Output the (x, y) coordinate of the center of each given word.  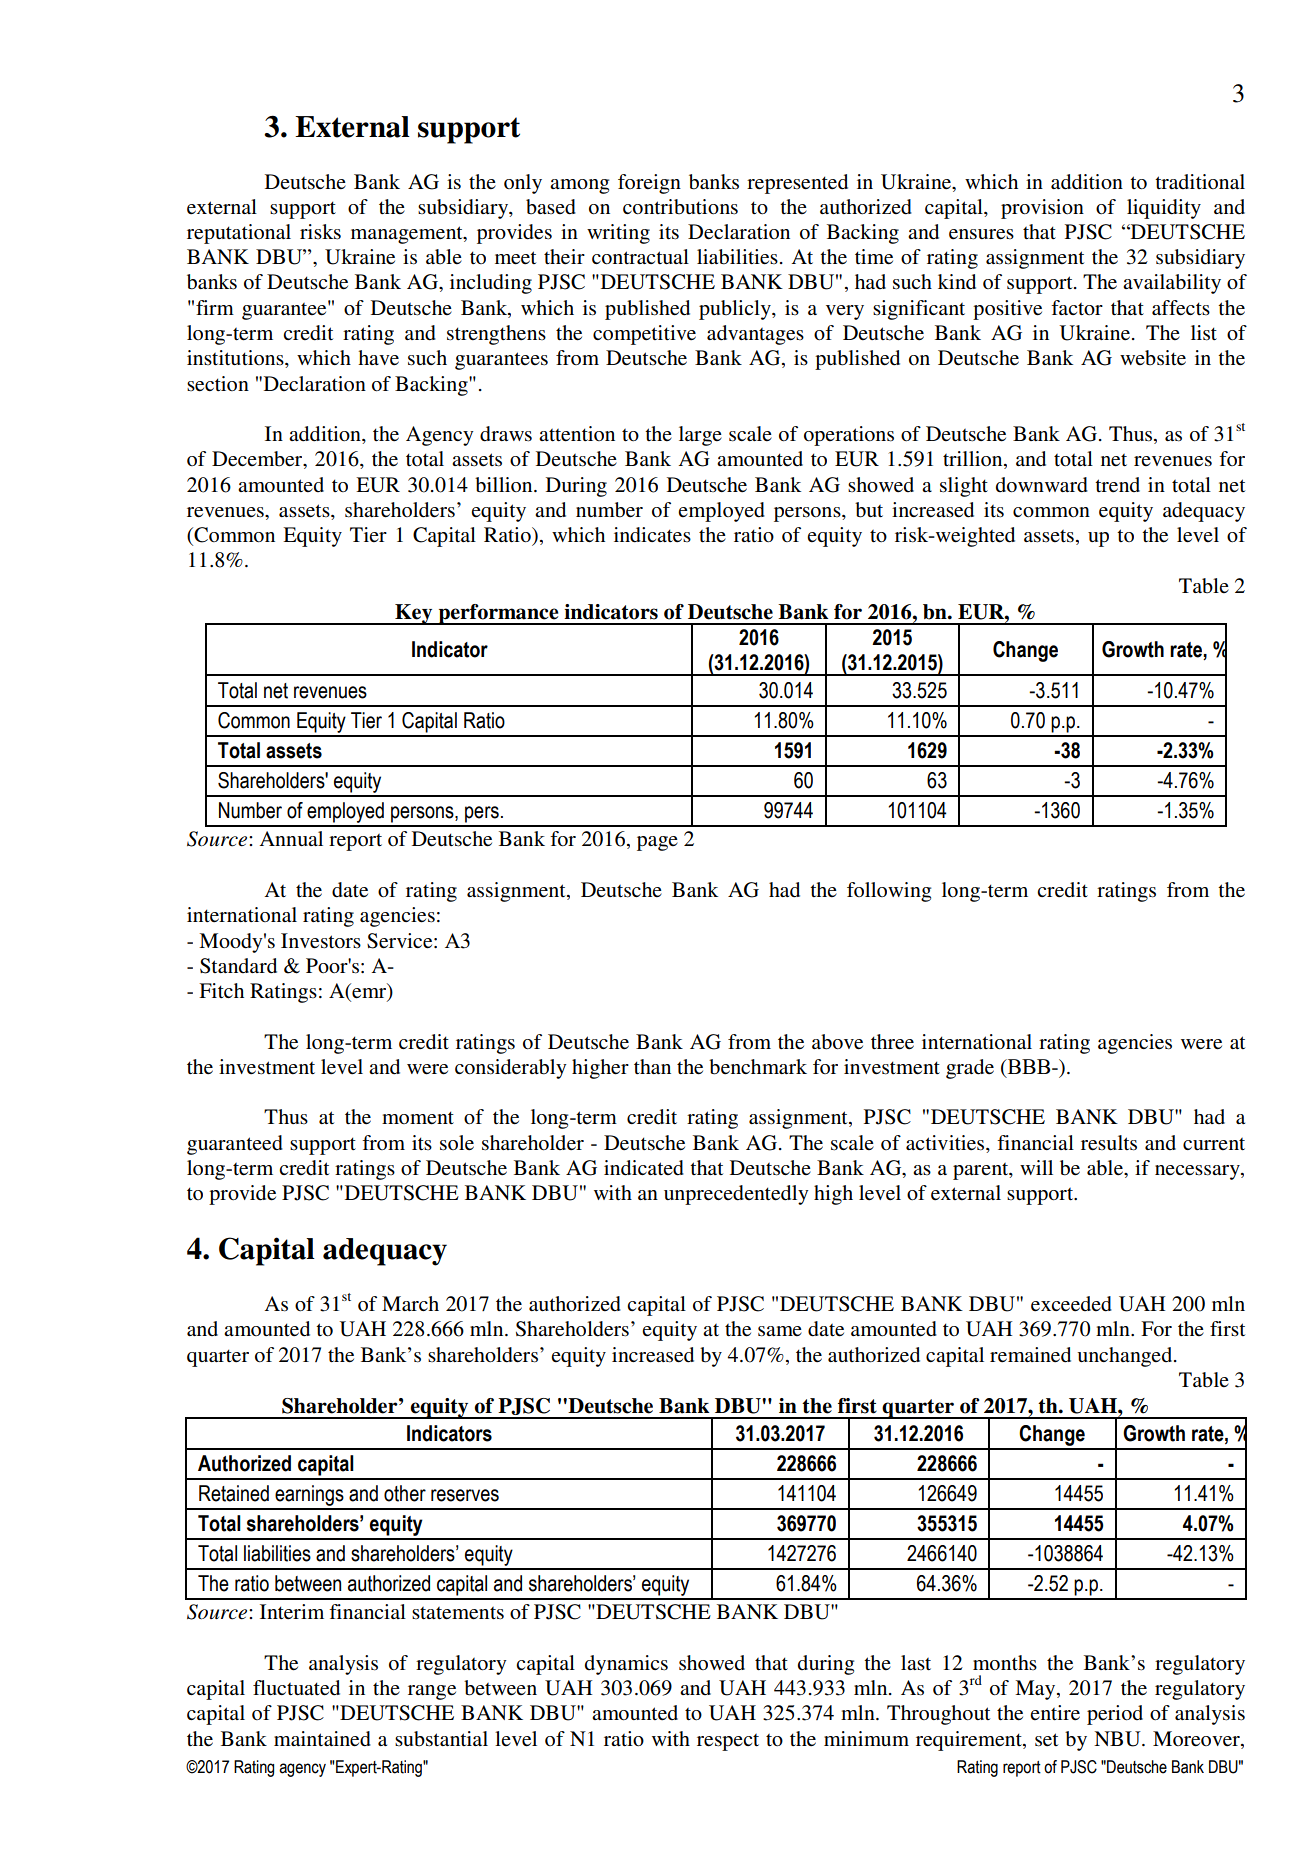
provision (1042, 209)
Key (414, 614)
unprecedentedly (736, 1195)
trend (1117, 485)
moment (418, 1118)
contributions (680, 207)
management (408, 235)
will (1036, 1167)
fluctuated (296, 1688)
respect (728, 1742)
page (657, 843)
